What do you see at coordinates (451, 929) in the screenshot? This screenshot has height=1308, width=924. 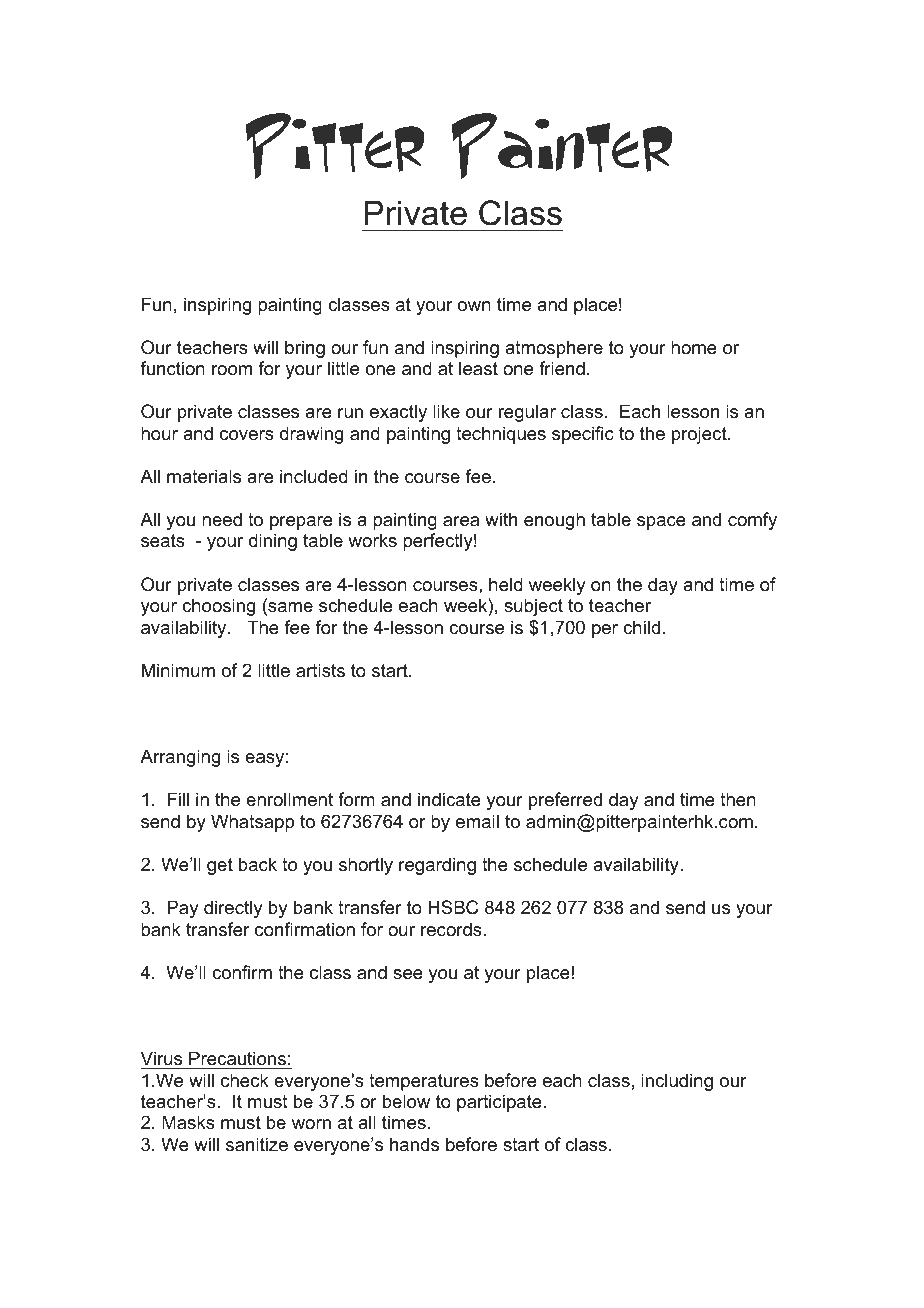 I see `records` at bounding box center [451, 929].
